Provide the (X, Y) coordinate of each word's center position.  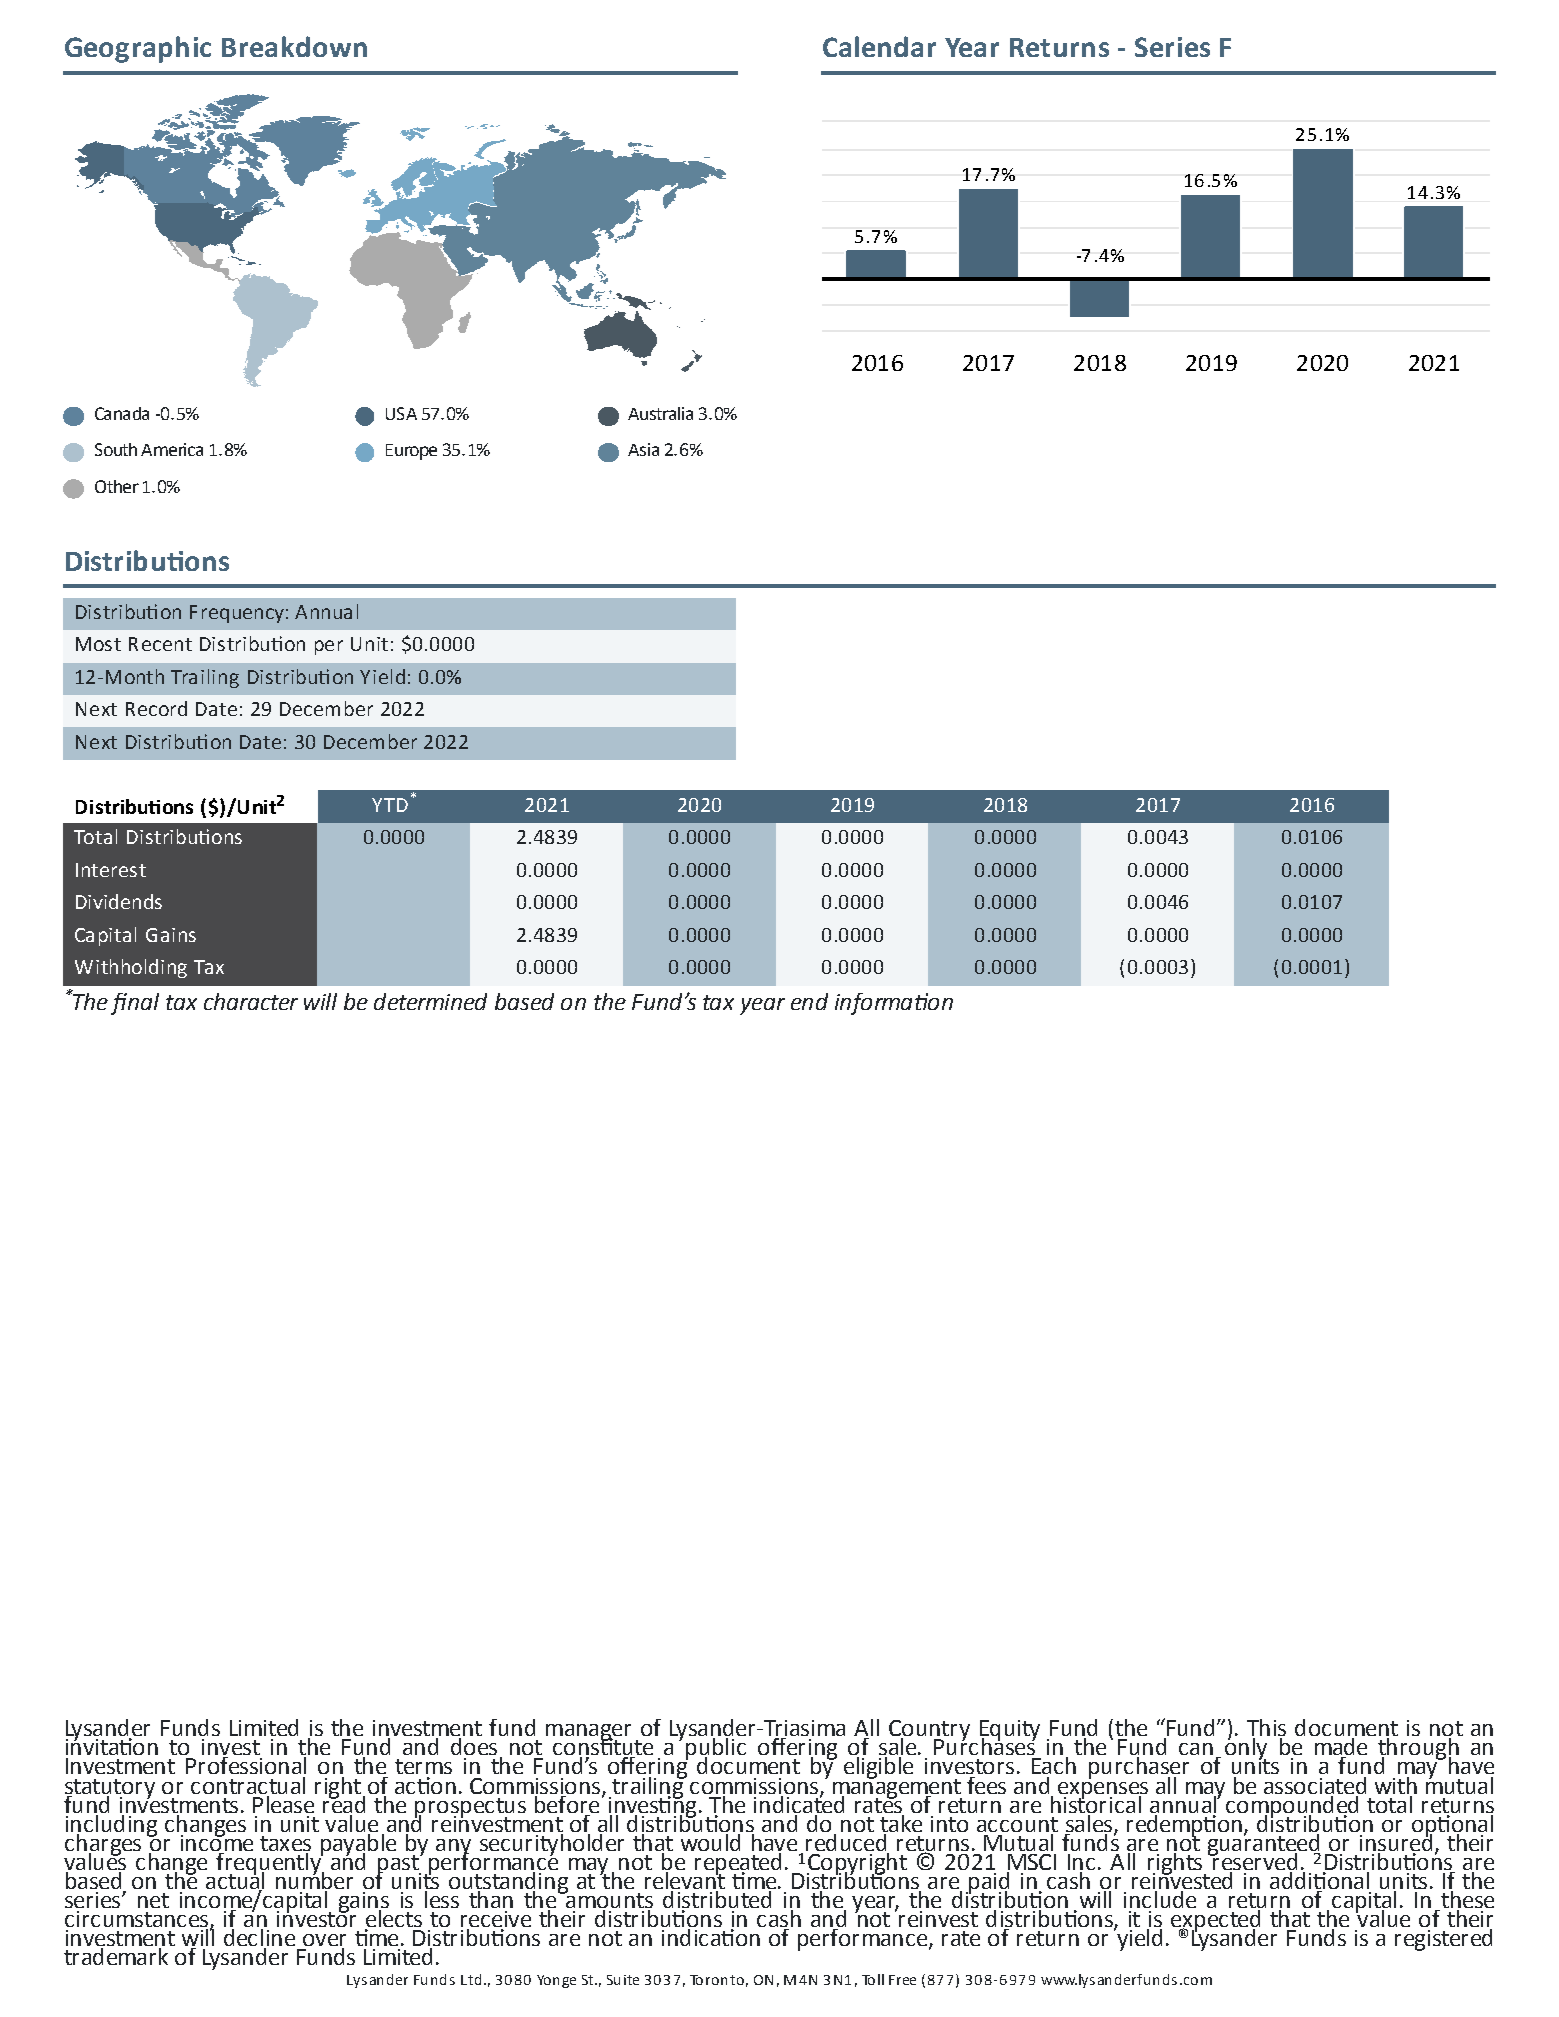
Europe (411, 452)
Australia (660, 413)
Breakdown (294, 46)
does (474, 1745)
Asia (643, 449)
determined (430, 1001)
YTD (390, 805)
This (1266, 1729)
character (251, 1001)
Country (929, 1731)
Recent (160, 644)
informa (873, 1004)
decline (259, 1937)
